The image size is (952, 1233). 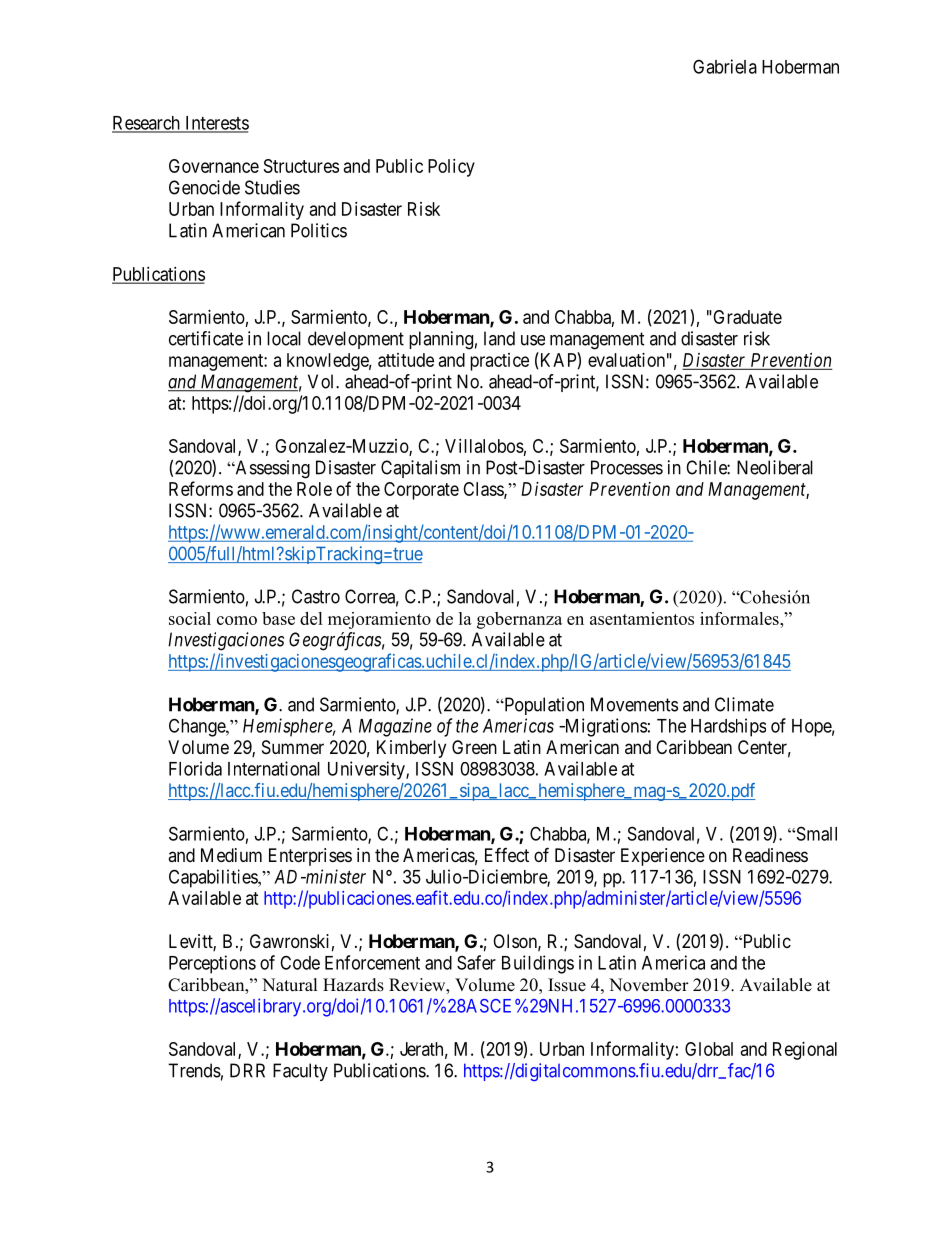 What do you see at coordinates (451, 168) in the page?
I see `Policy` at bounding box center [451, 168].
